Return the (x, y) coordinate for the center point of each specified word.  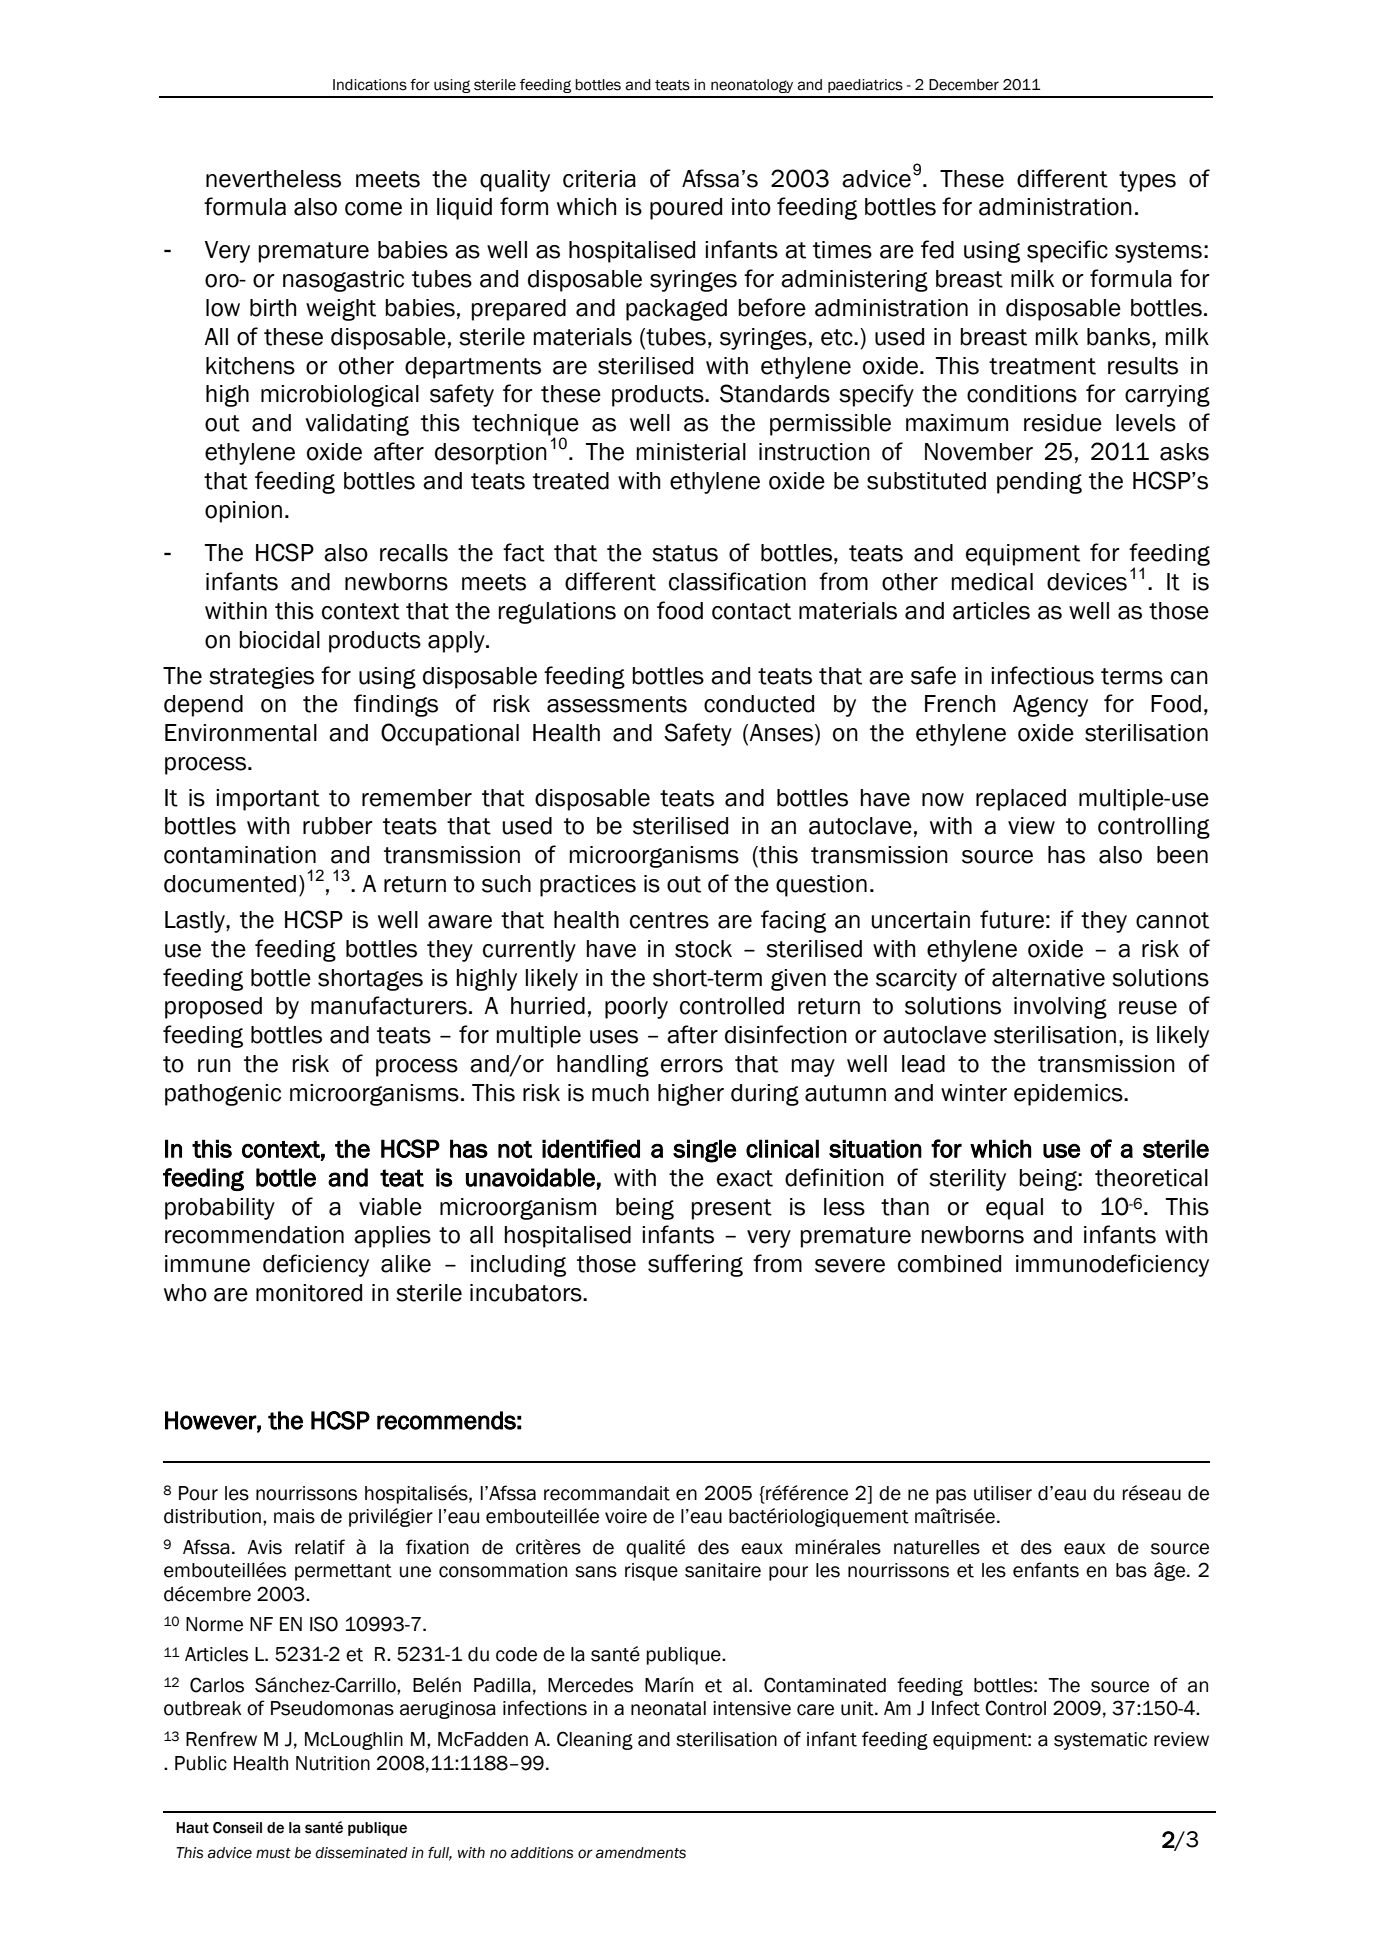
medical (992, 582)
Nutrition (333, 1763)
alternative (1048, 978)
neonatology (752, 86)
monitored (309, 1293)
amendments (641, 1853)
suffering (695, 1265)
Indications (370, 85)
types (1147, 181)
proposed (213, 1008)
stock (703, 949)
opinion (243, 512)
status (685, 553)
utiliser (1003, 1493)
